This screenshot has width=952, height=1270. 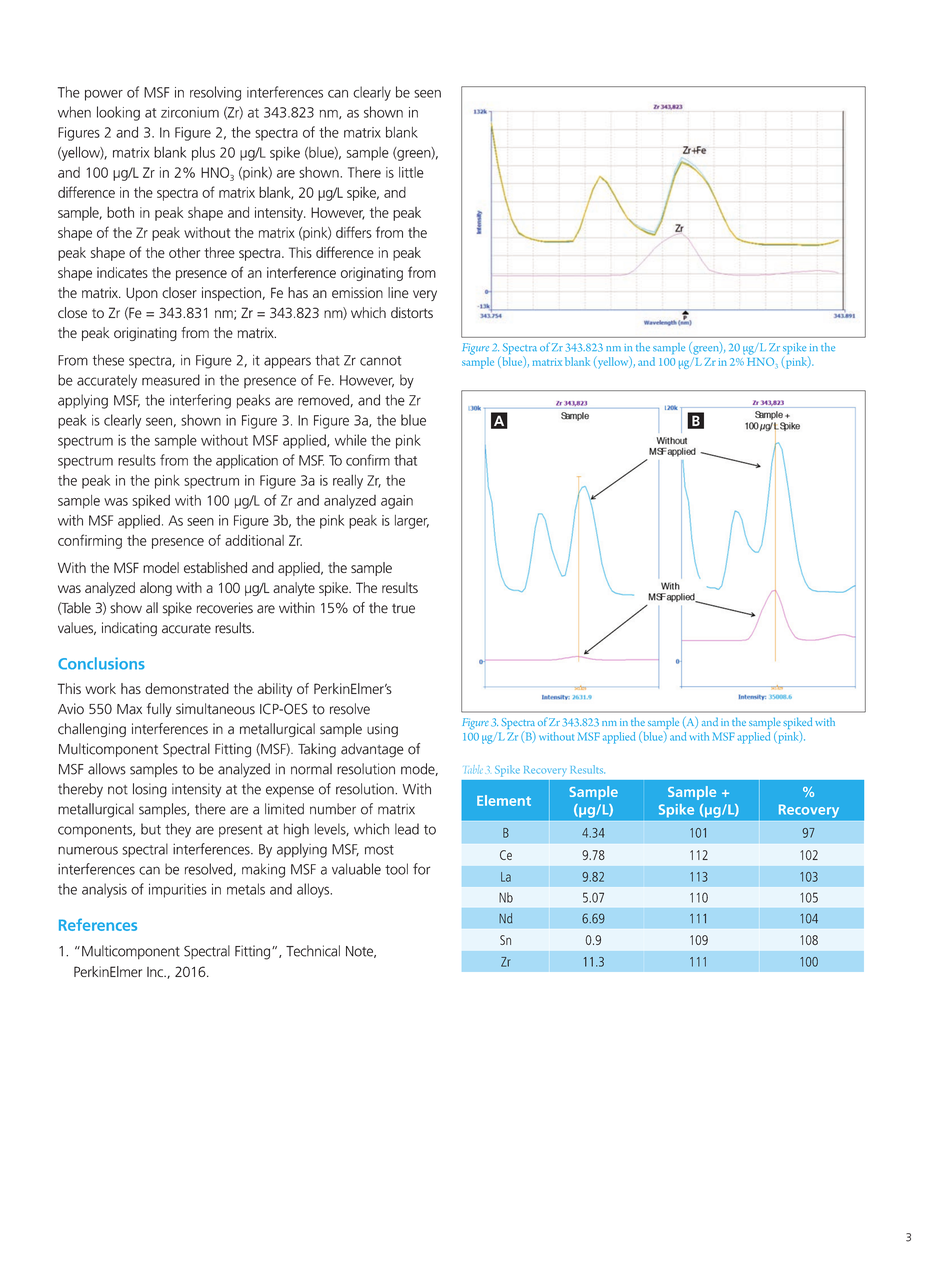 What do you see at coordinates (411, 172) in the screenshot?
I see `little` at bounding box center [411, 172].
